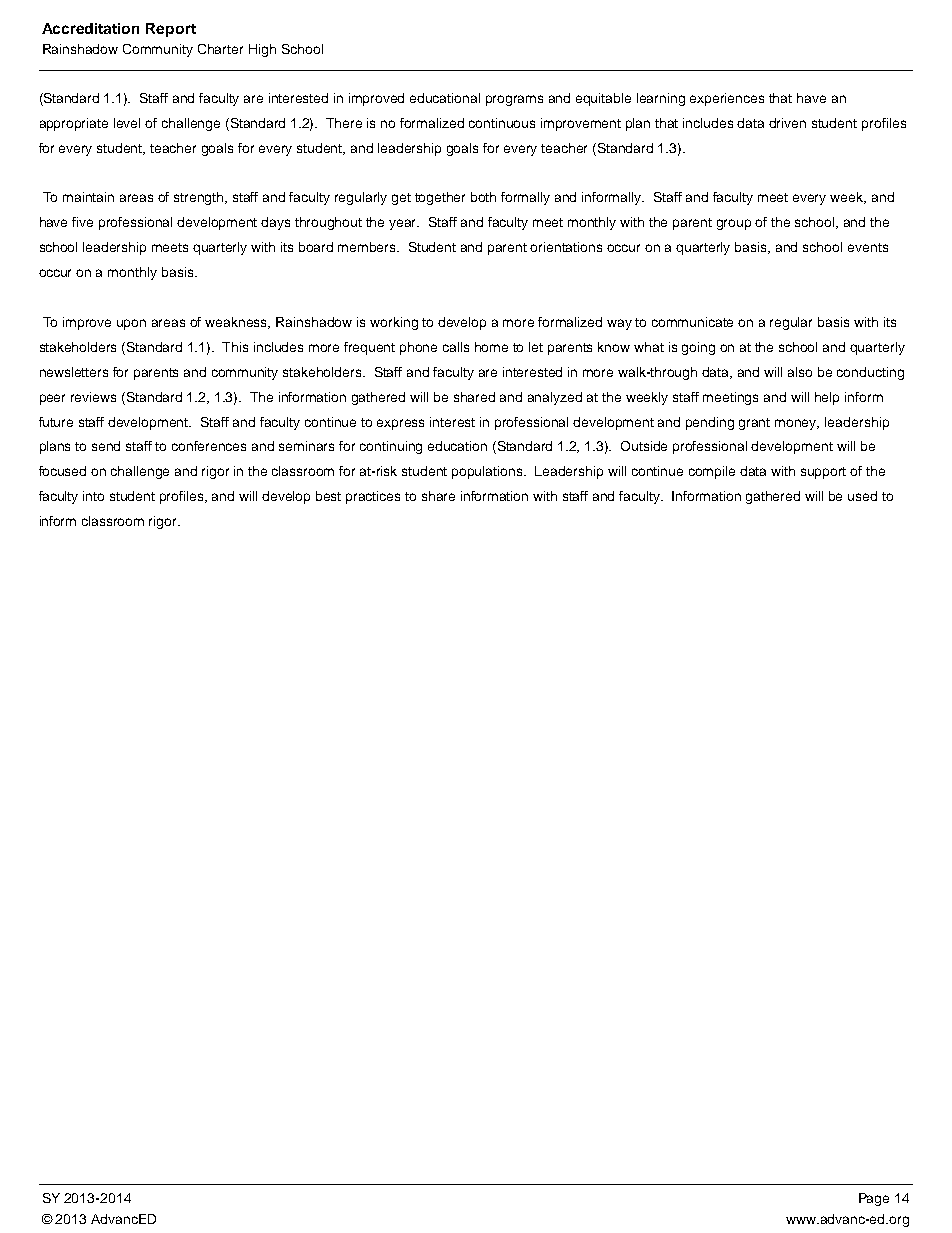 The image size is (952, 1233). Describe the element at coordinates (823, 473) in the screenshot. I see `support` at that location.
